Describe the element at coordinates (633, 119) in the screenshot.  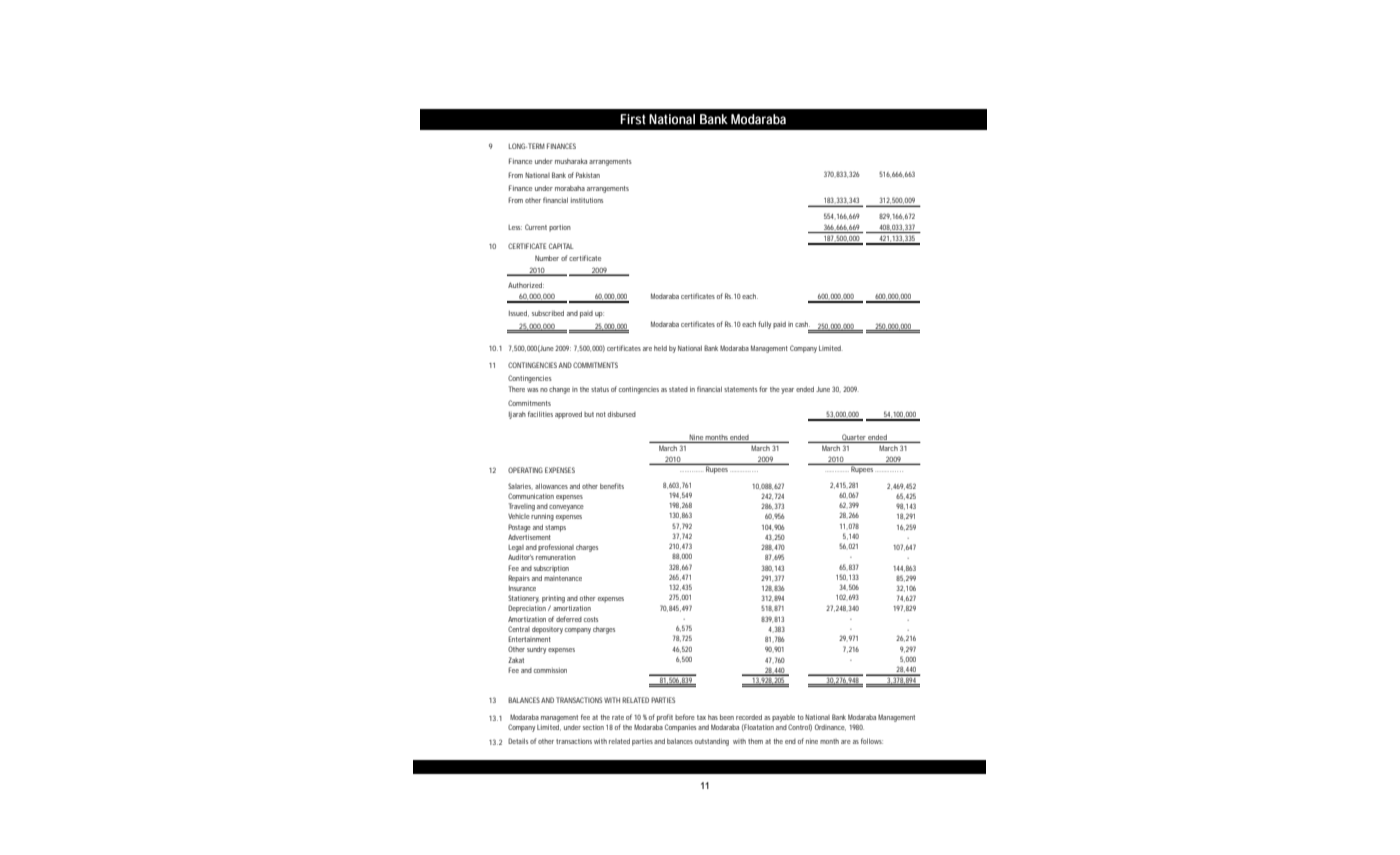
I see `First` at that location.
